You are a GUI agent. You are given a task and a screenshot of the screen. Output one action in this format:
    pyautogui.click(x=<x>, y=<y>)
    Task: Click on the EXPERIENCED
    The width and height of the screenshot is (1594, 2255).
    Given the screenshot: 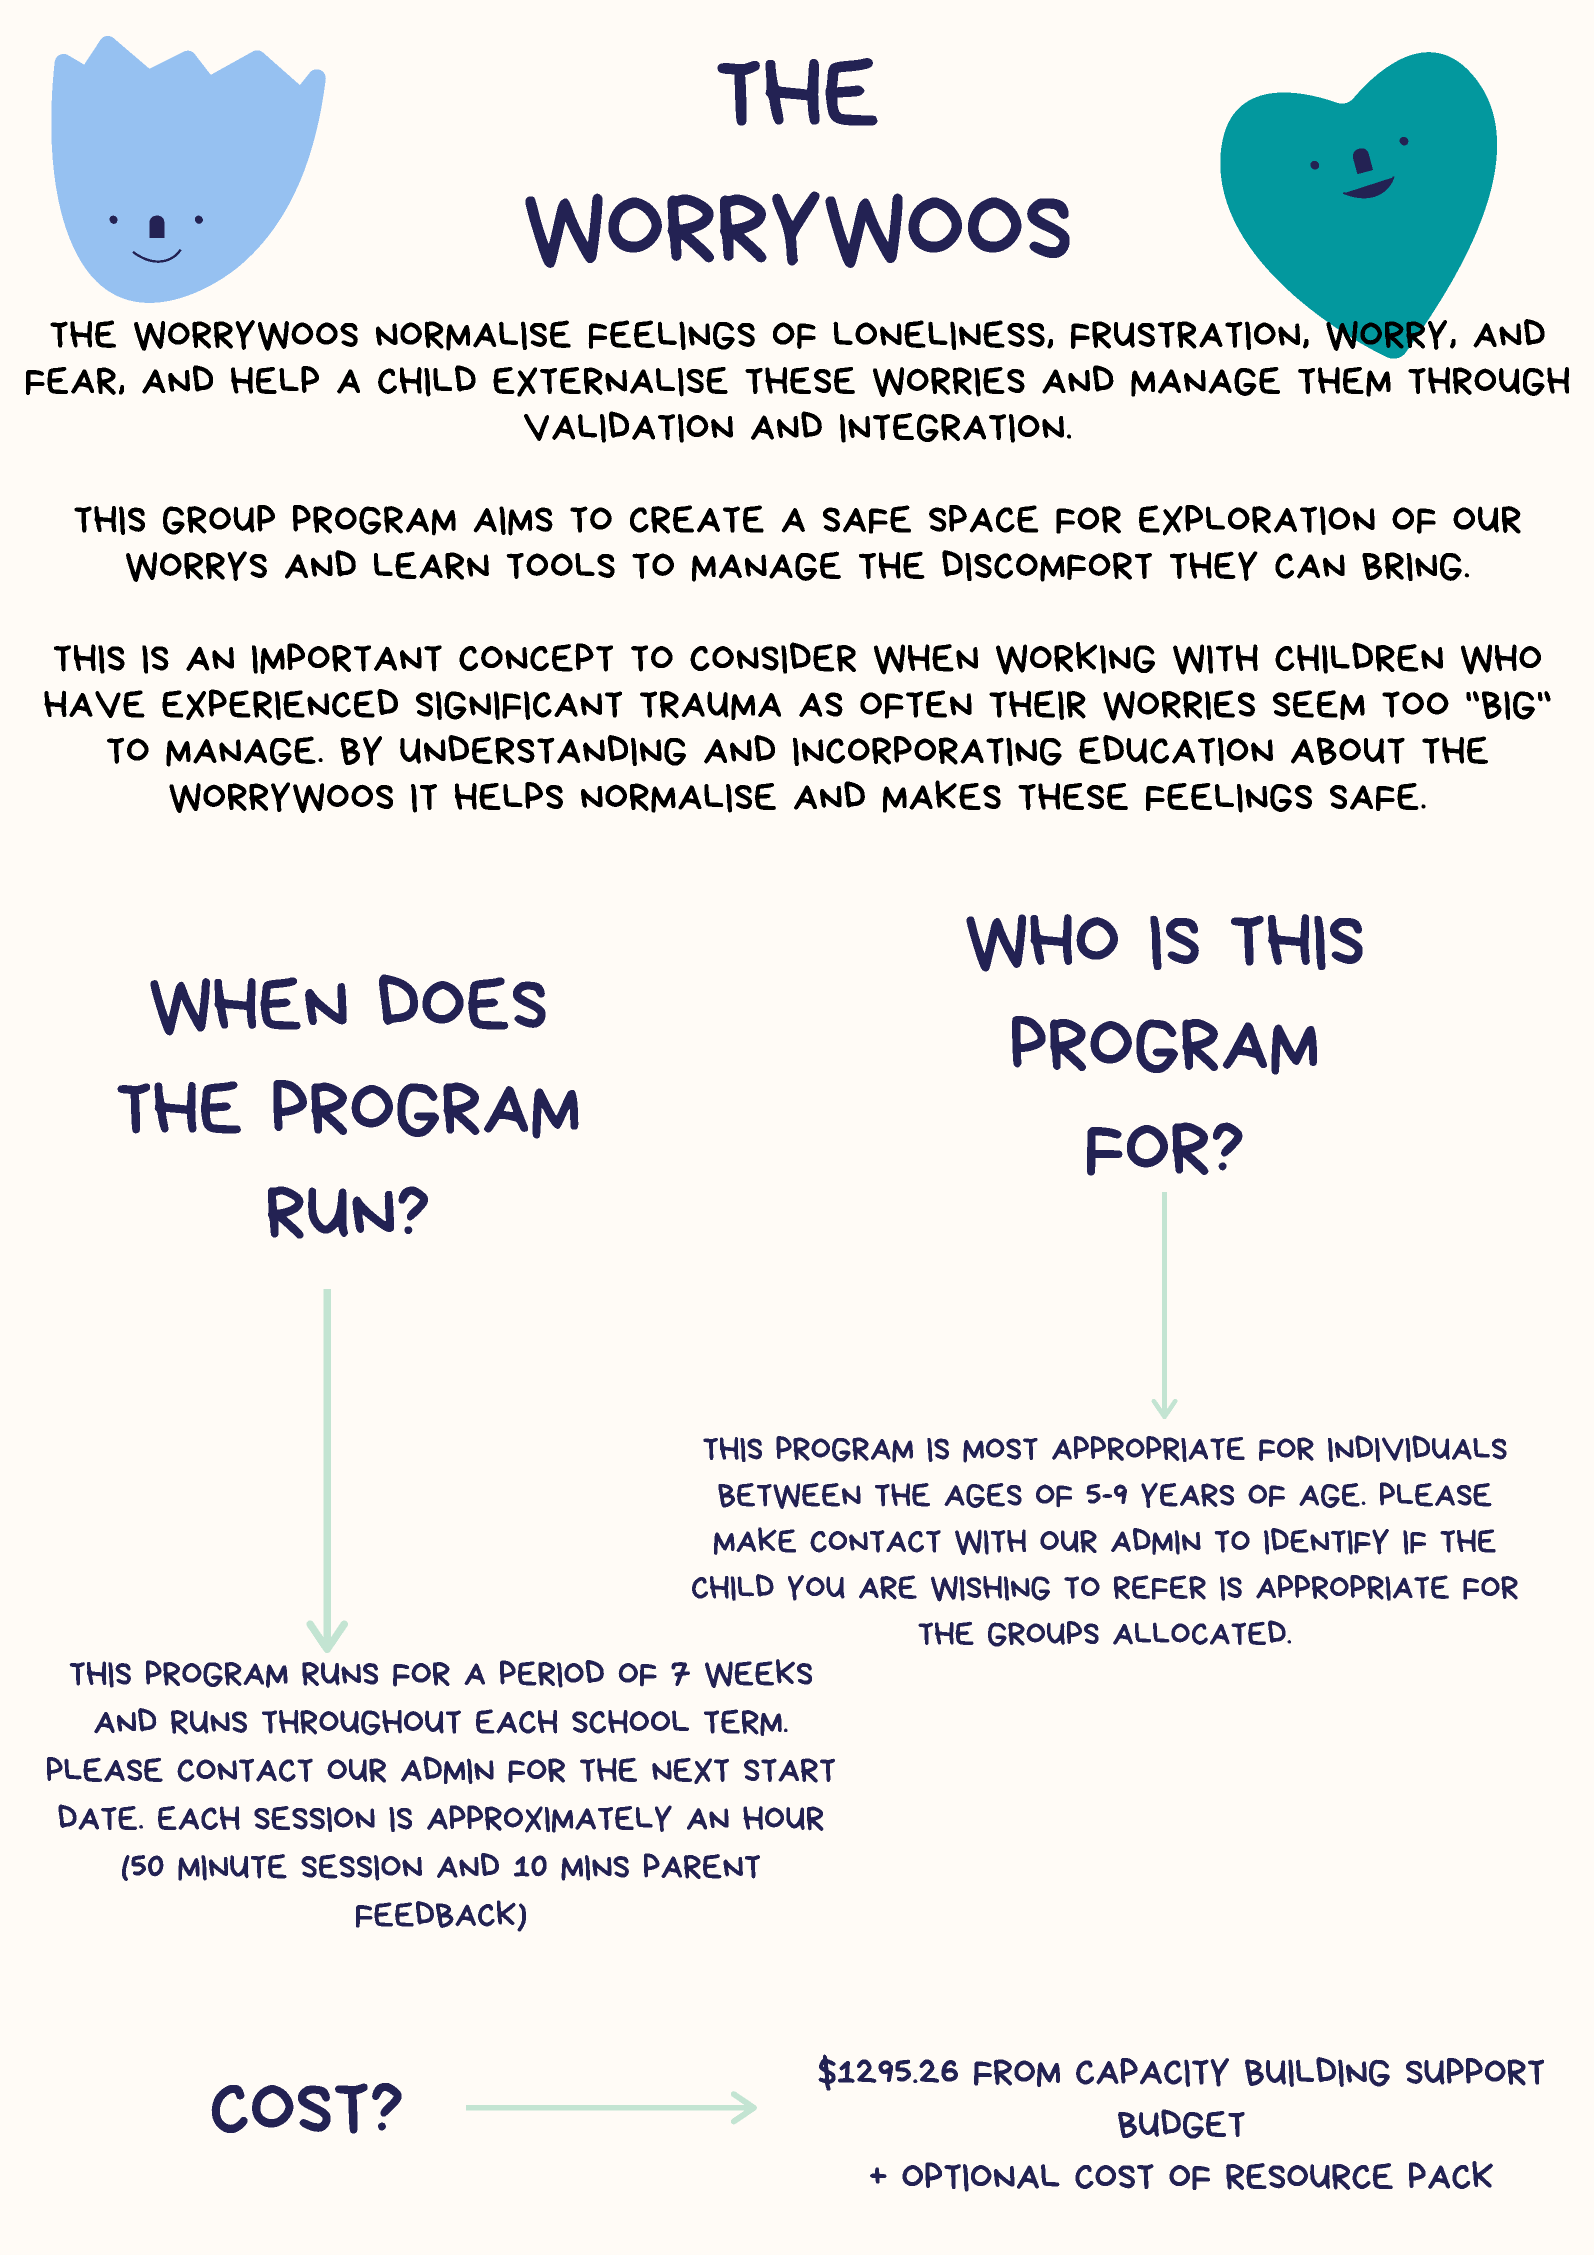 What is the action you would take?
    pyautogui.click(x=280, y=704)
